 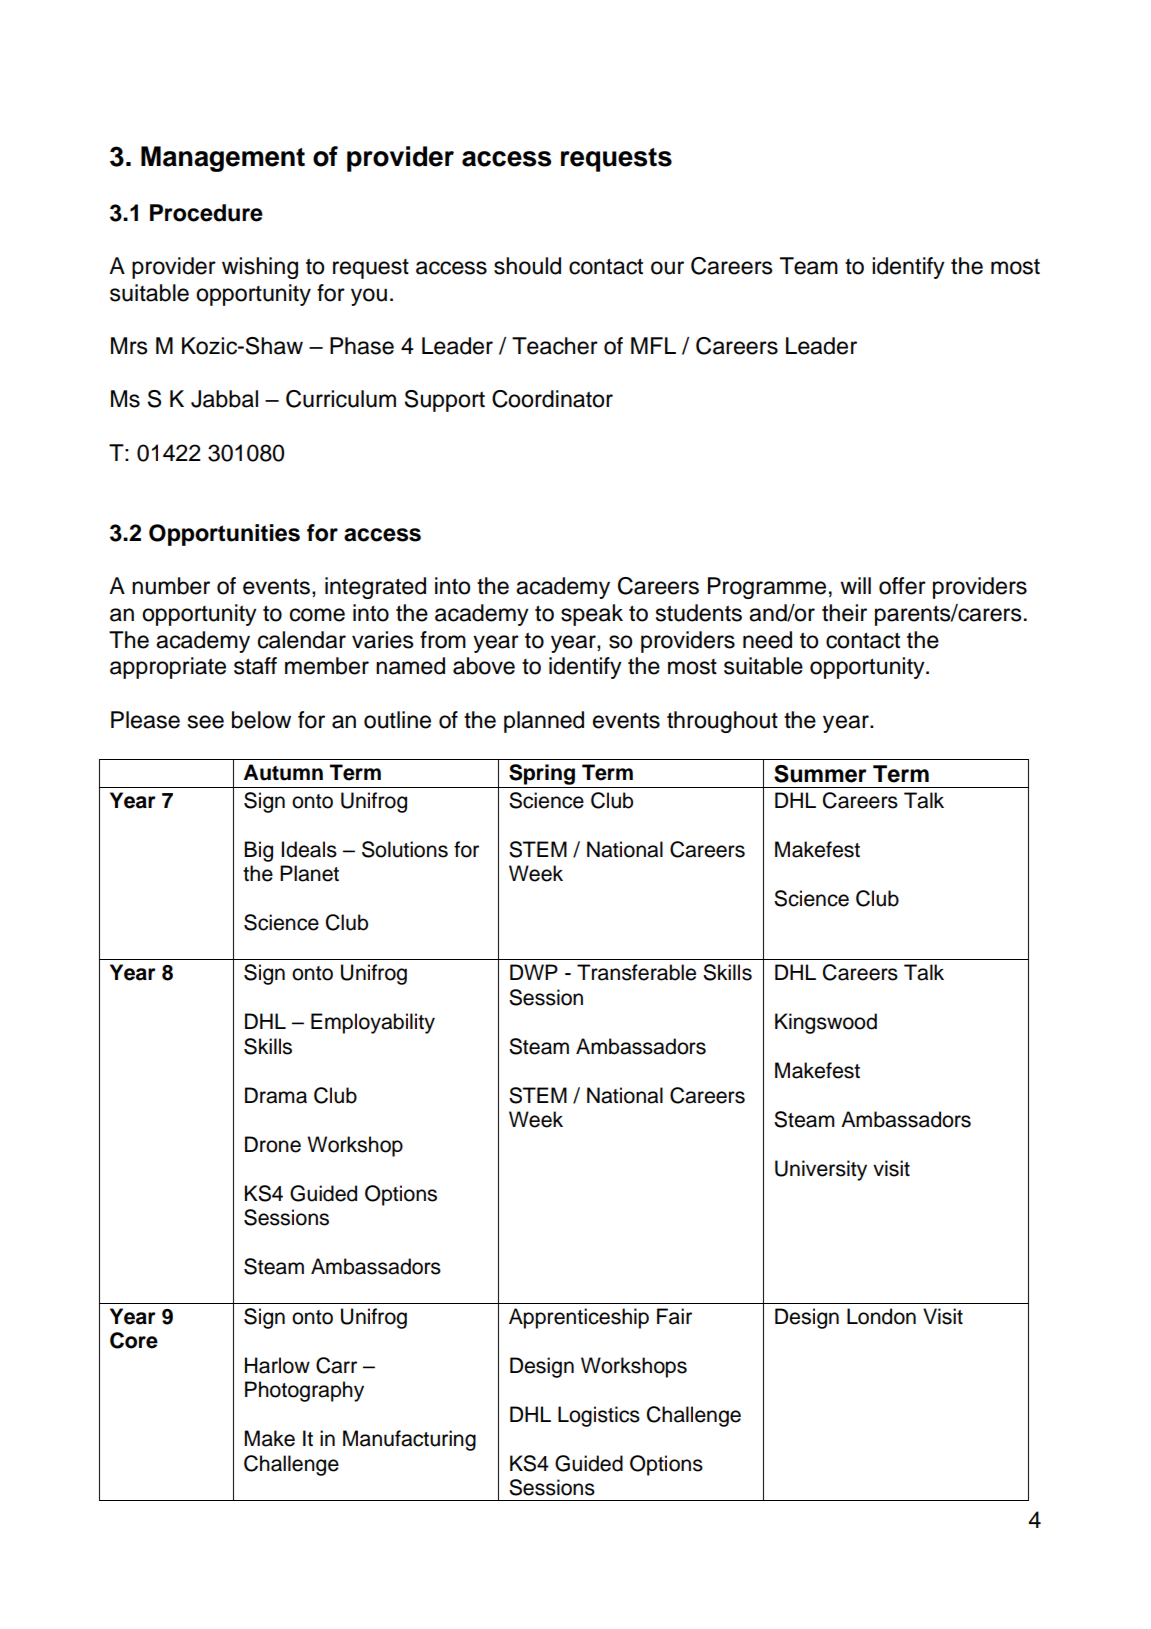 What do you see at coordinates (767, 640) in the page?
I see `need` at bounding box center [767, 640].
